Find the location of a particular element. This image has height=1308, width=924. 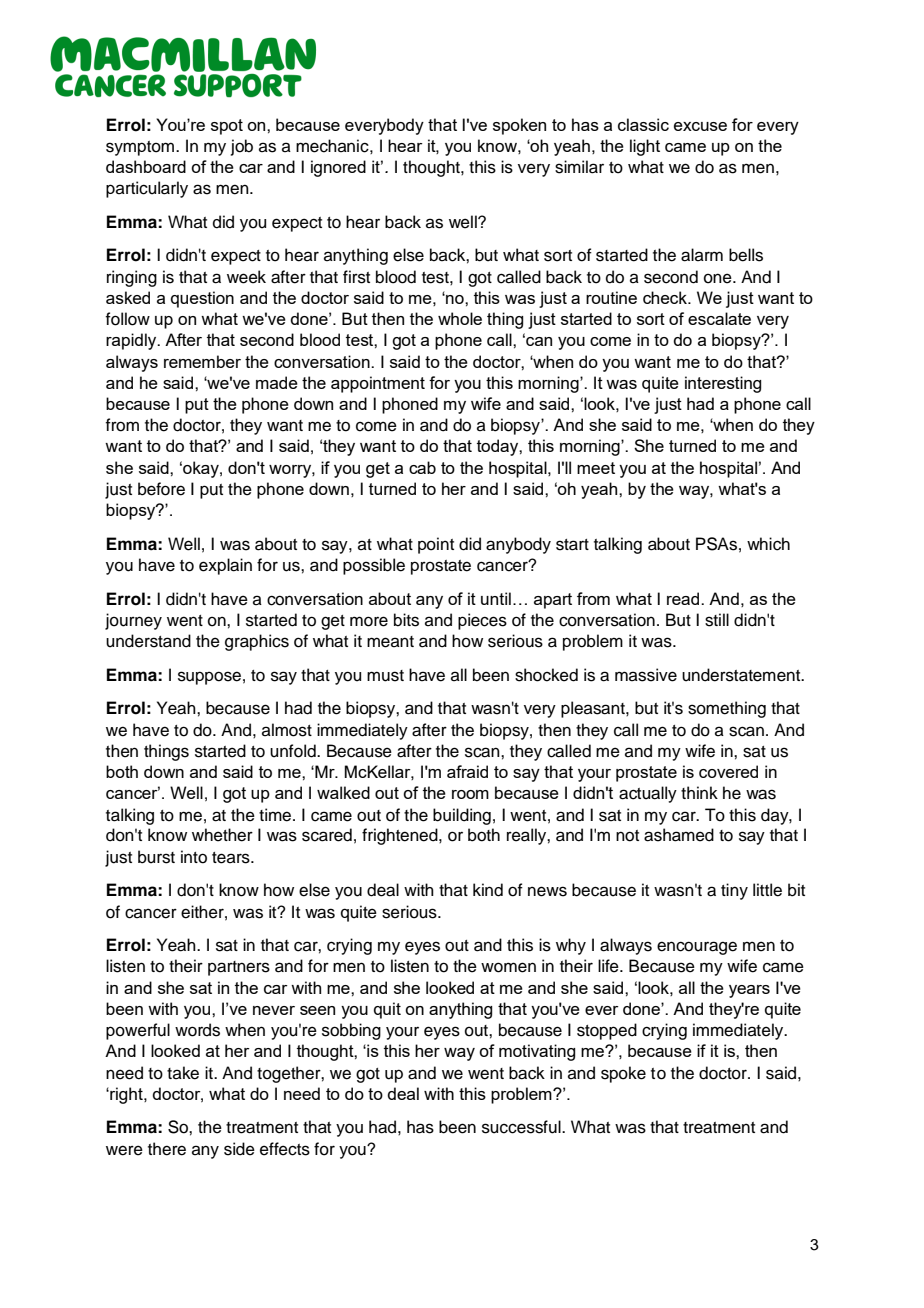

before is located at coordinates (161, 489).
